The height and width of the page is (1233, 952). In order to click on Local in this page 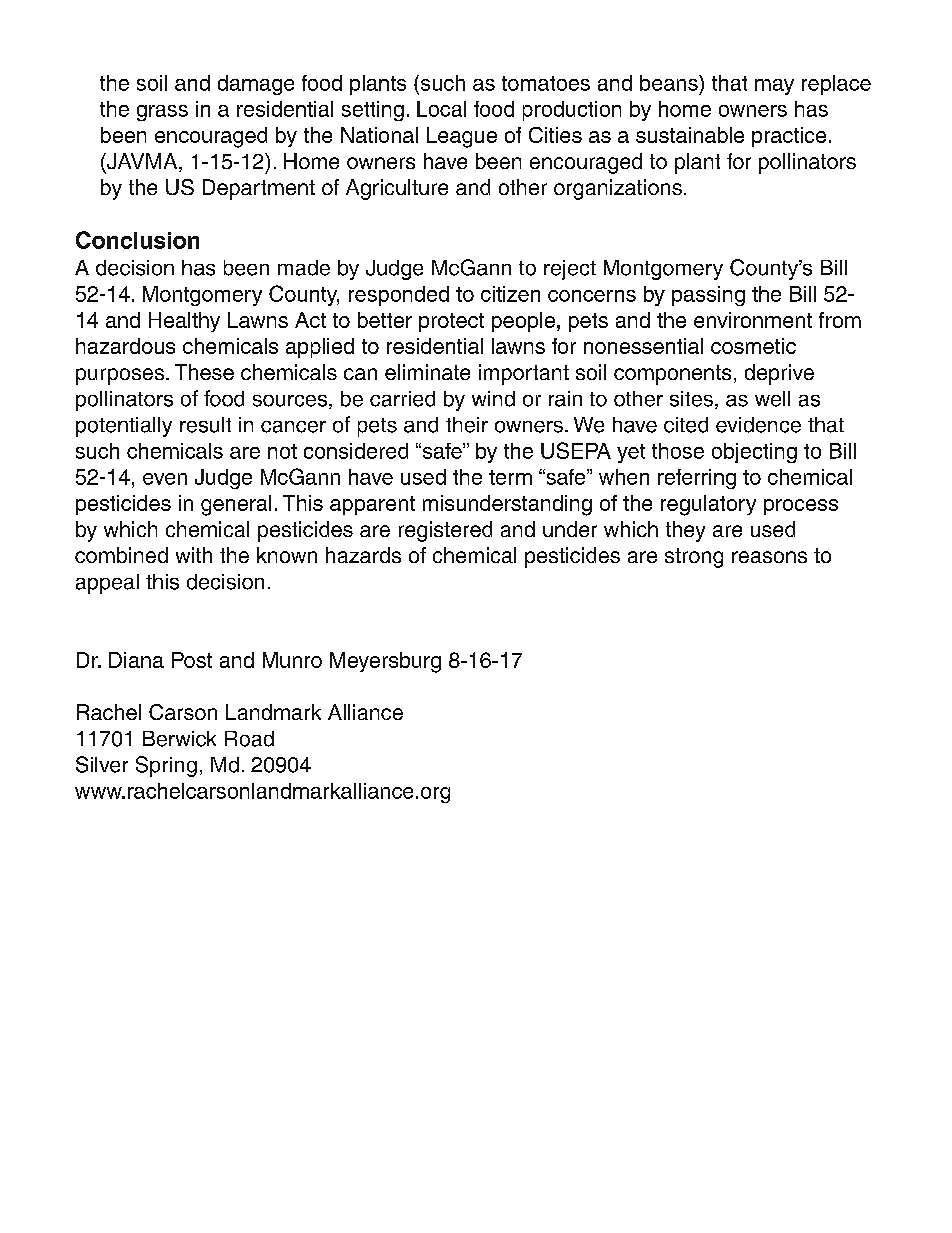, I will do `click(441, 109)`.
